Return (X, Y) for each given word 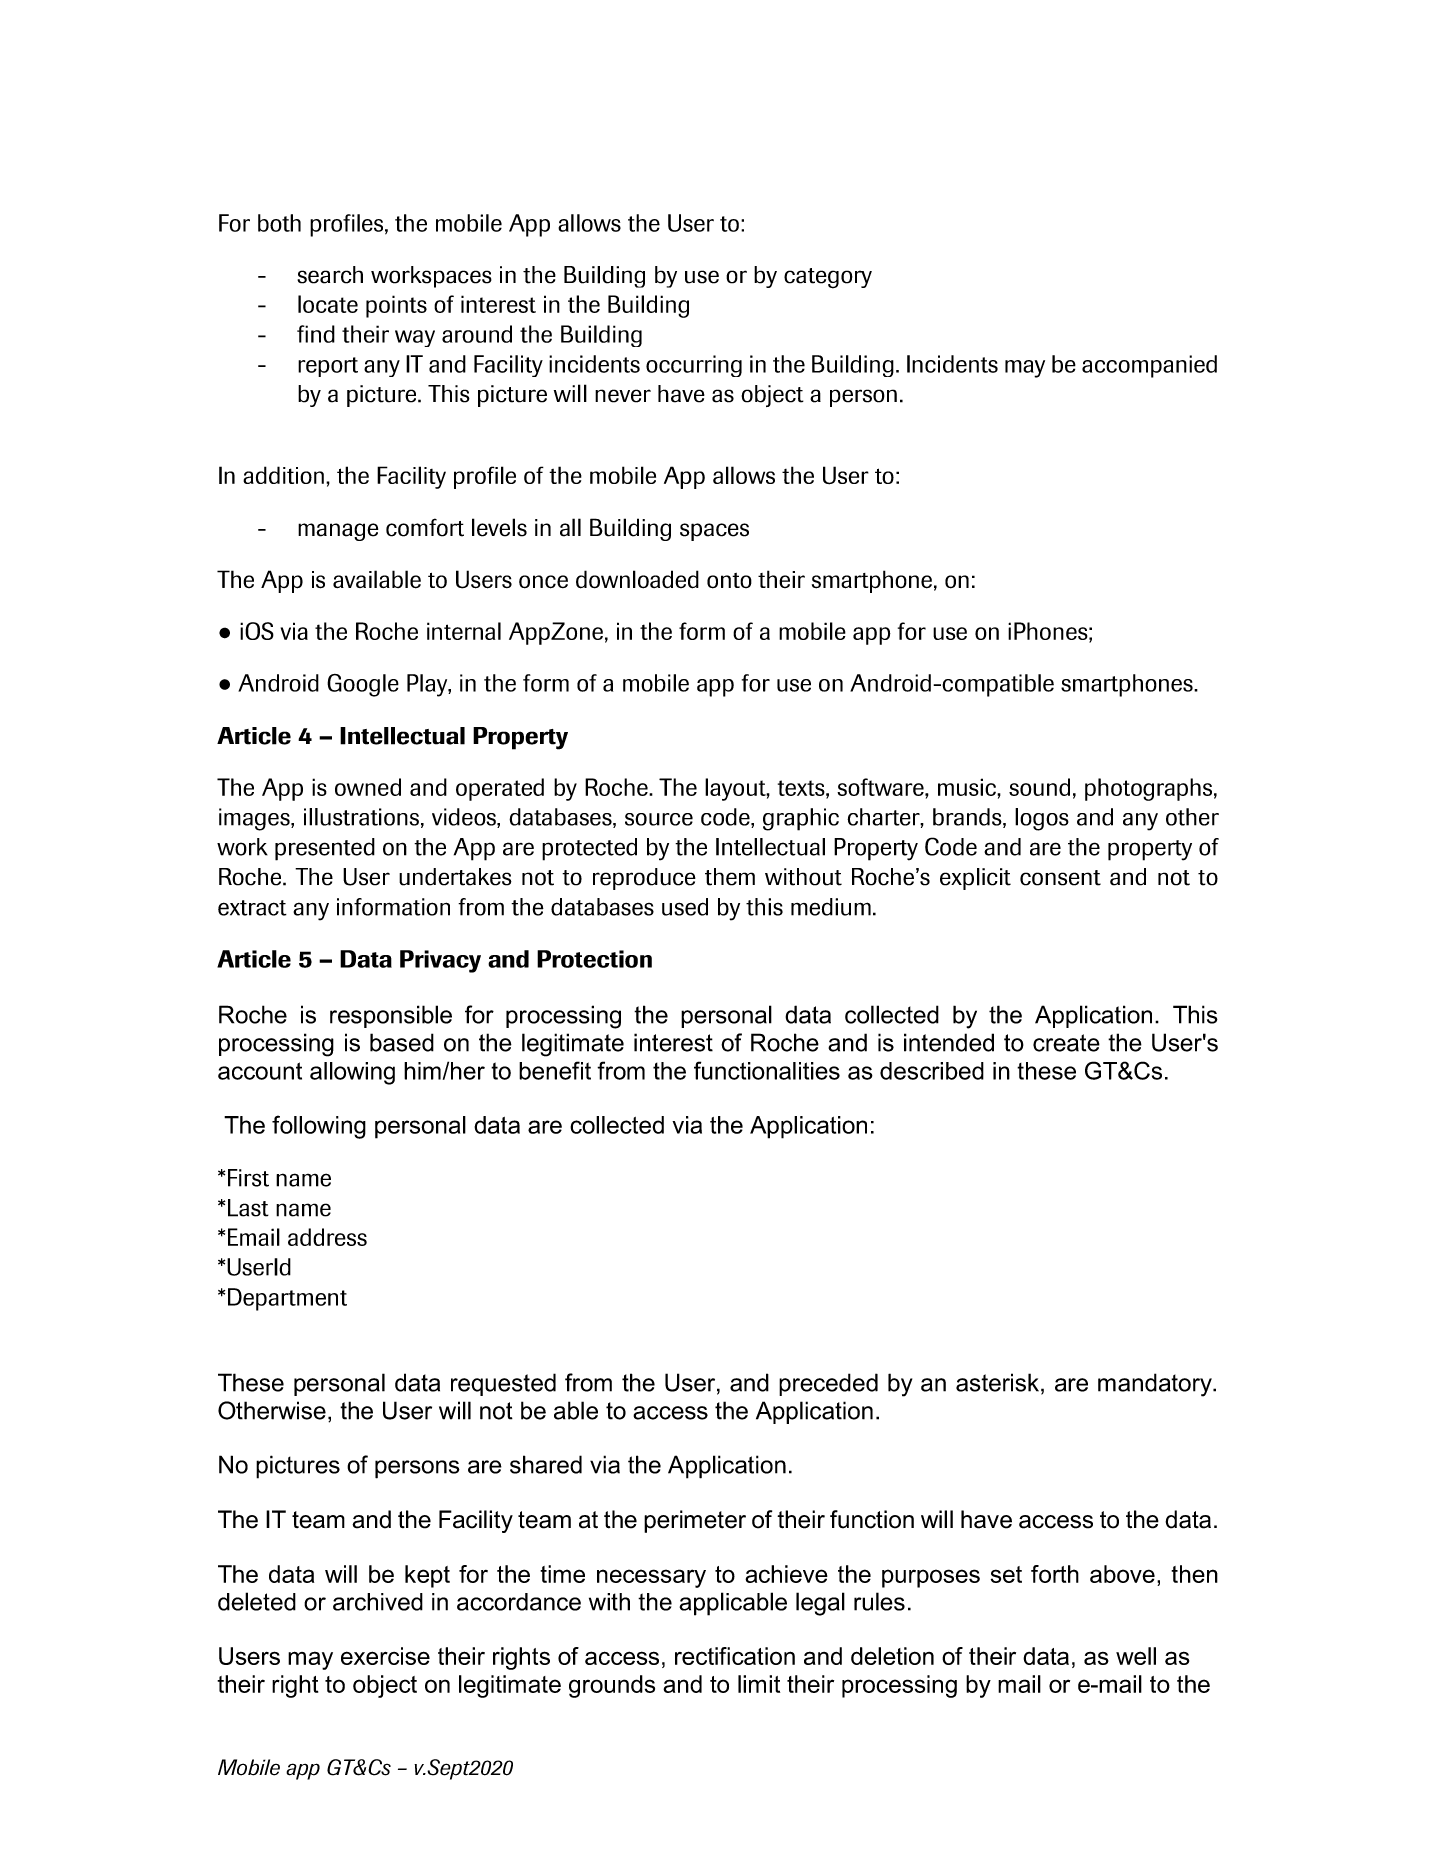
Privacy (440, 961)
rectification (735, 1656)
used (685, 907)
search (330, 275)
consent (1060, 878)
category (828, 278)
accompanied (1149, 366)
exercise (385, 1656)
